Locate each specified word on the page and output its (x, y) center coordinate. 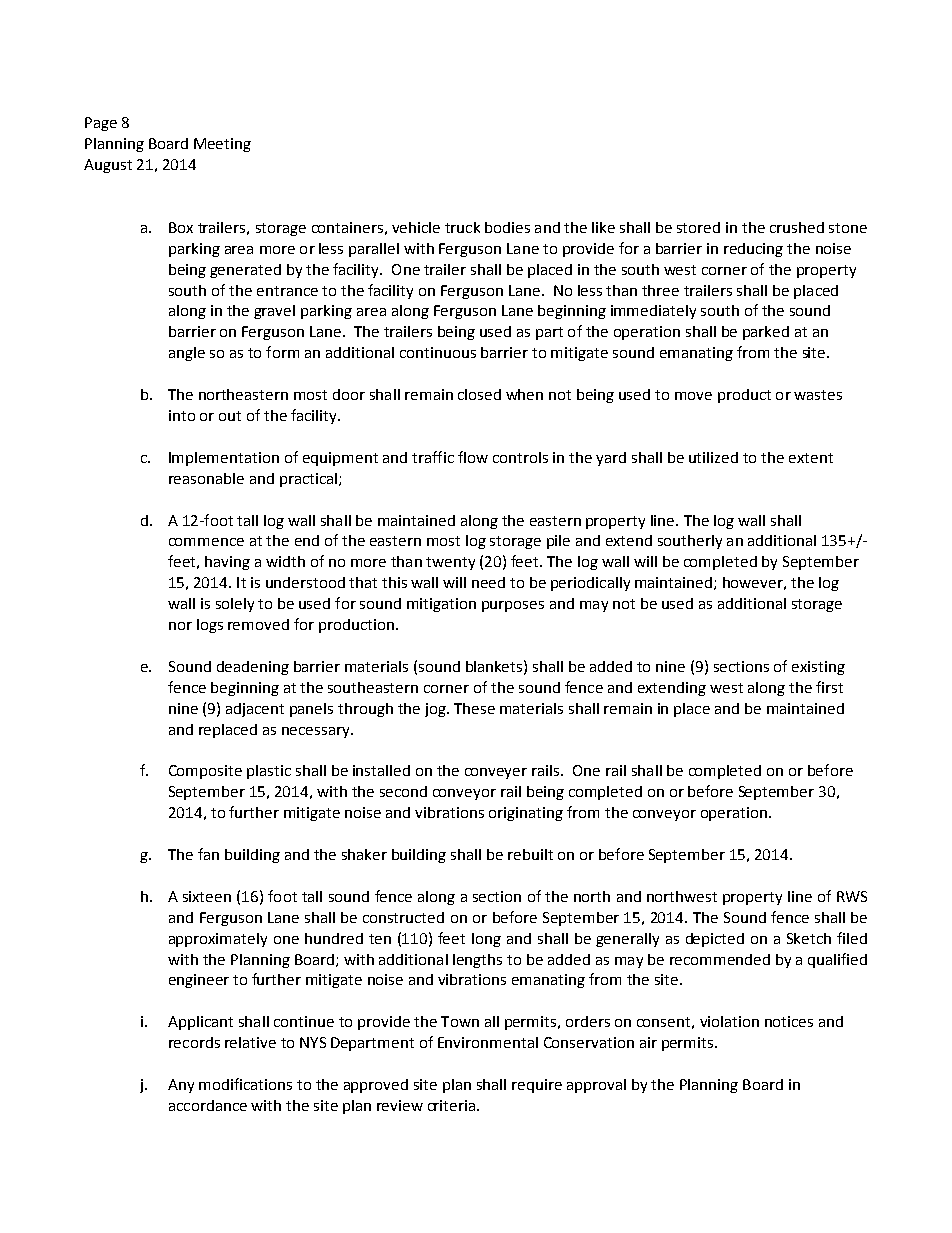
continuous (438, 352)
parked (766, 333)
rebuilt (530, 854)
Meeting (222, 145)
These (474, 708)
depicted (715, 940)
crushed (797, 227)
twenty (450, 563)
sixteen (207, 896)
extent (811, 458)
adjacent (255, 710)
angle (187, 354)
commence (206, 542)
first (829, 687)
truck (462, 227)
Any (181, 1086)
